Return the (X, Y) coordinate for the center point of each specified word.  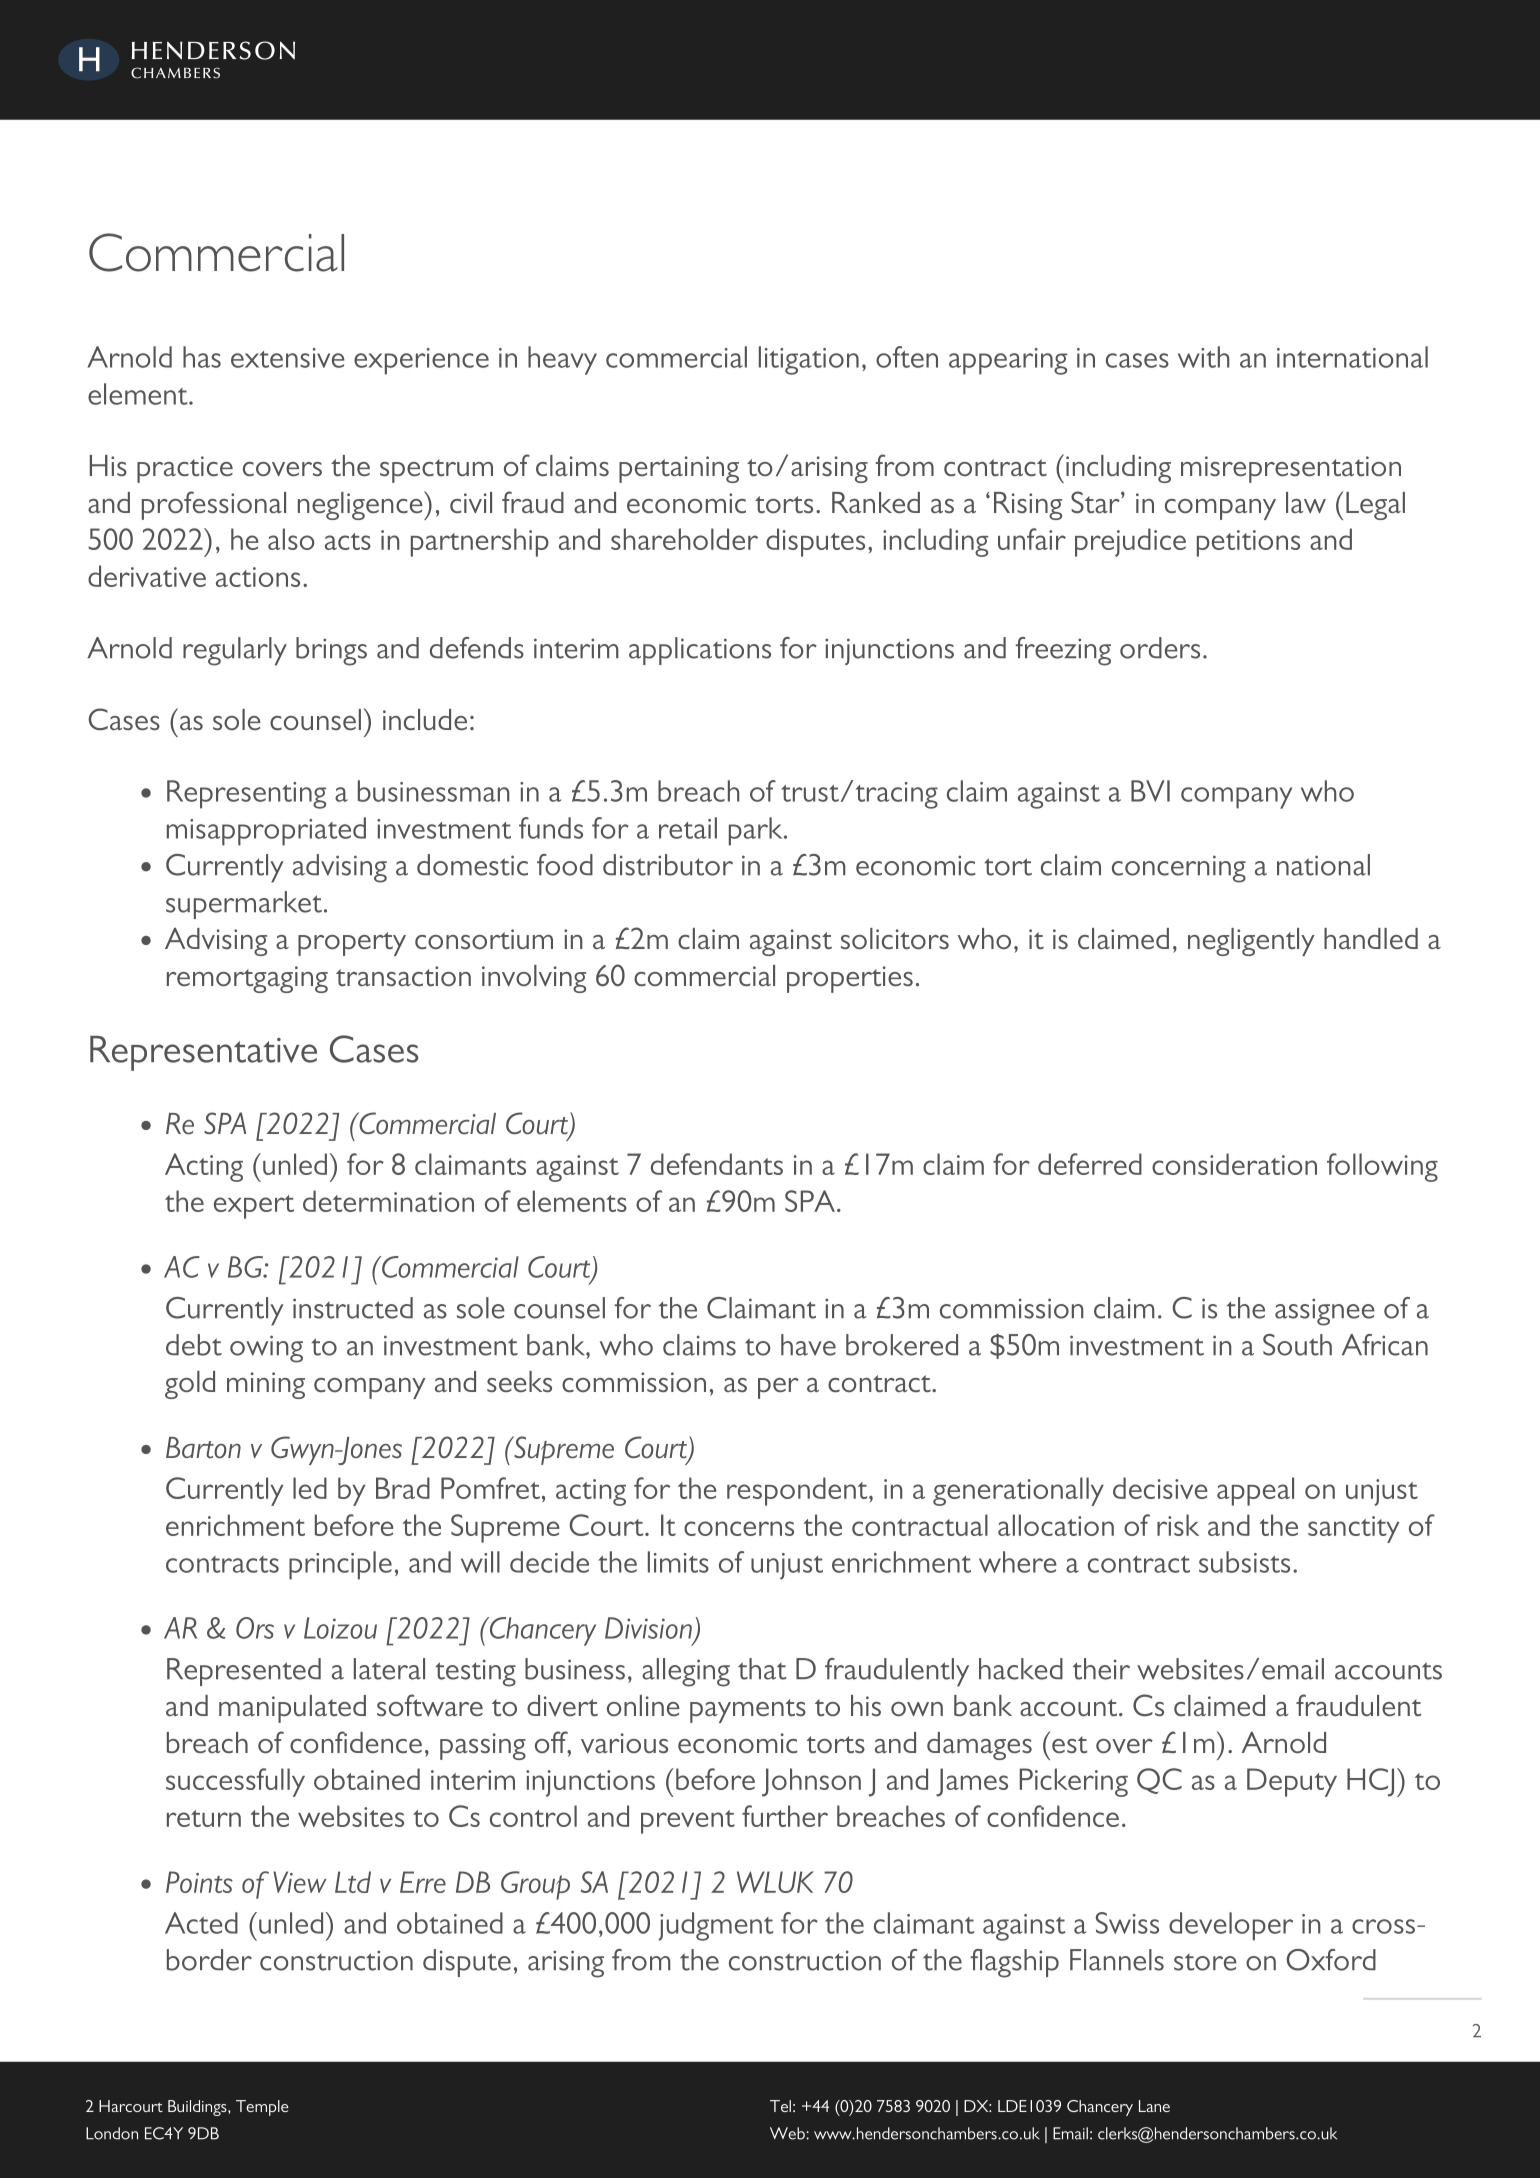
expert (254, 1207)
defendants (717, 1164)
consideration (1234, 1164)
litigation (809, 360)
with (1204, 357)
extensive (288, 358)
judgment (715, 1926)
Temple (262, 2108)
